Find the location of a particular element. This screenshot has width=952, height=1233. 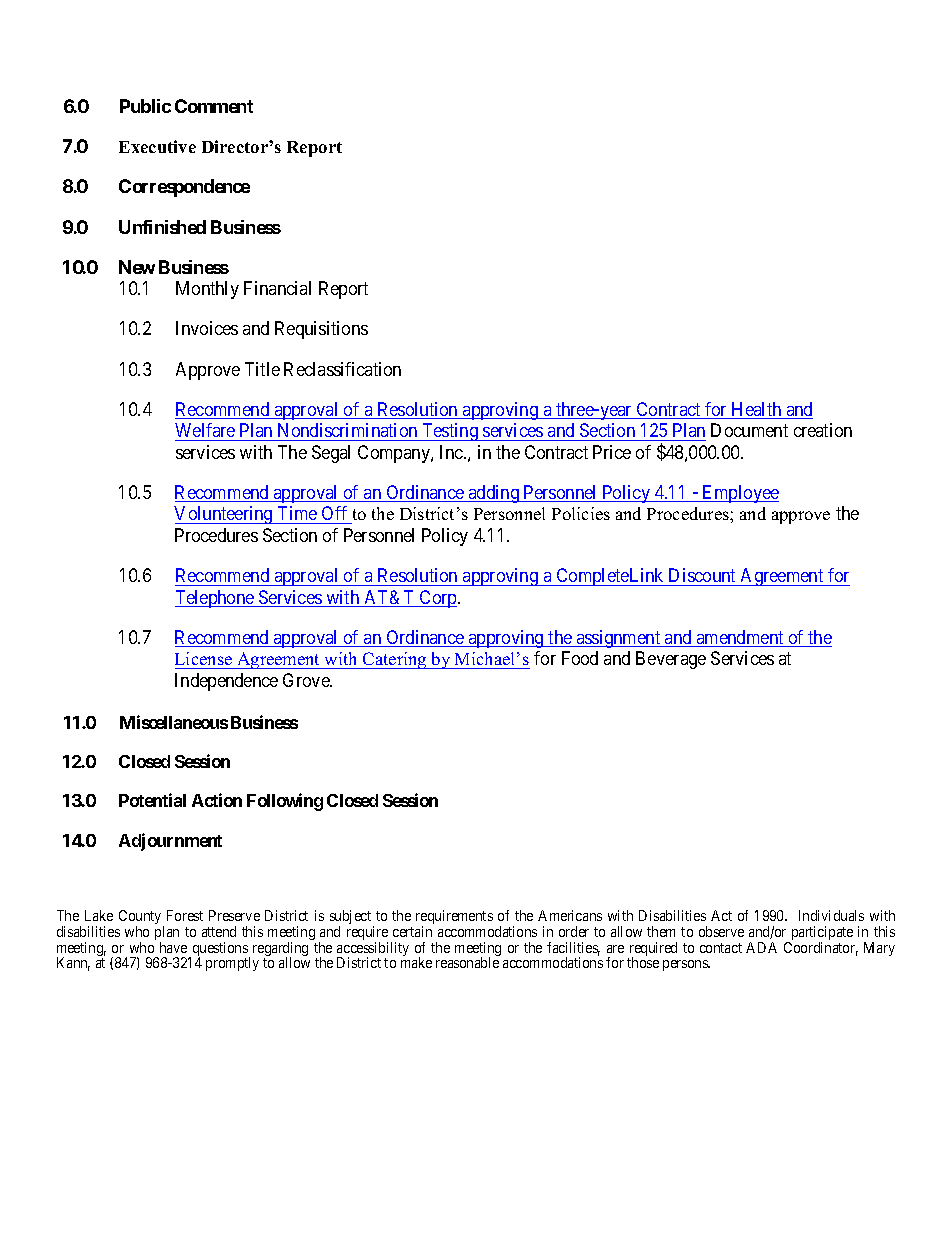

amendment is located at coordinates (740, 638).
